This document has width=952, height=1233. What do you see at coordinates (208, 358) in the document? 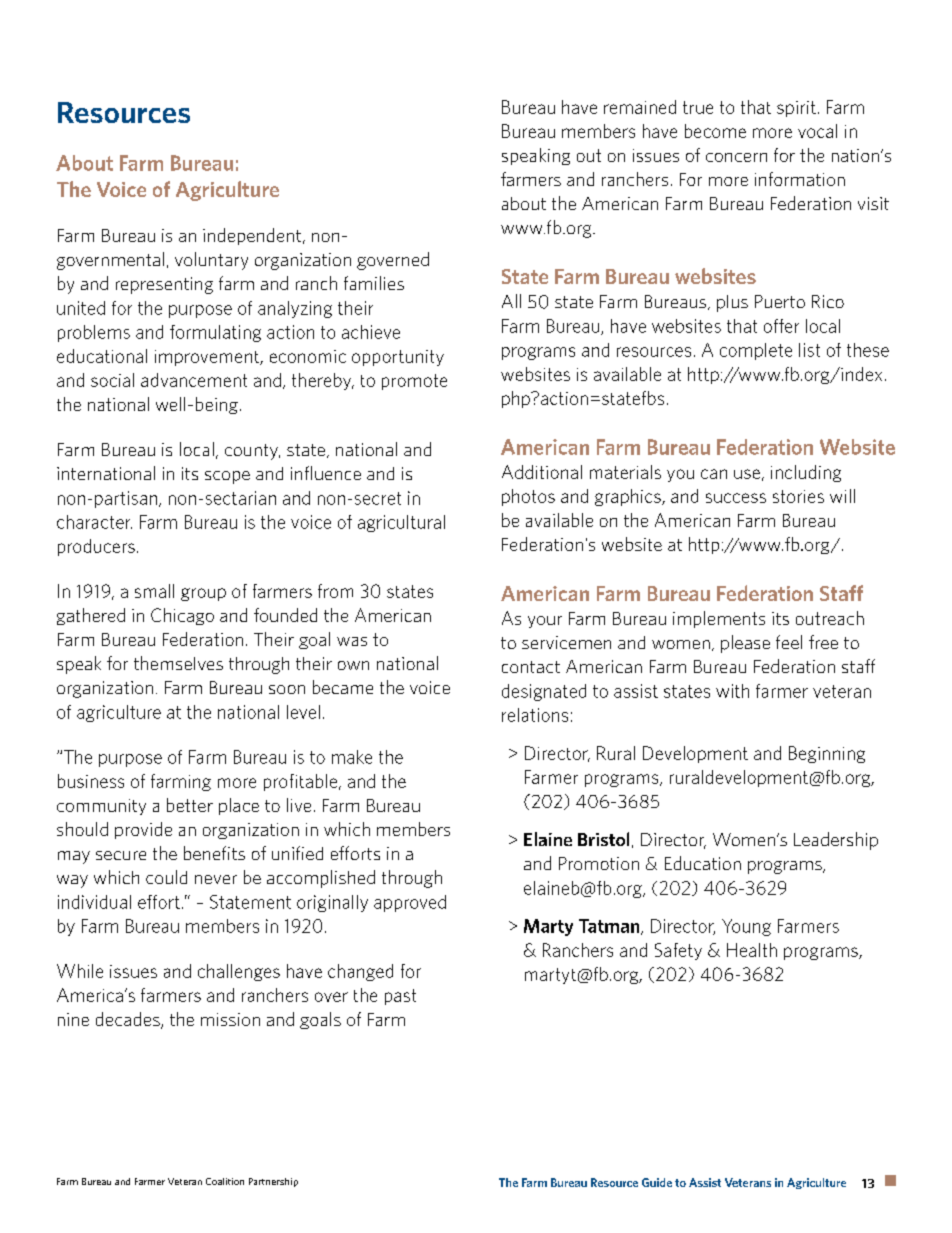
I see `improvement` at bounding box center [208, 358].
